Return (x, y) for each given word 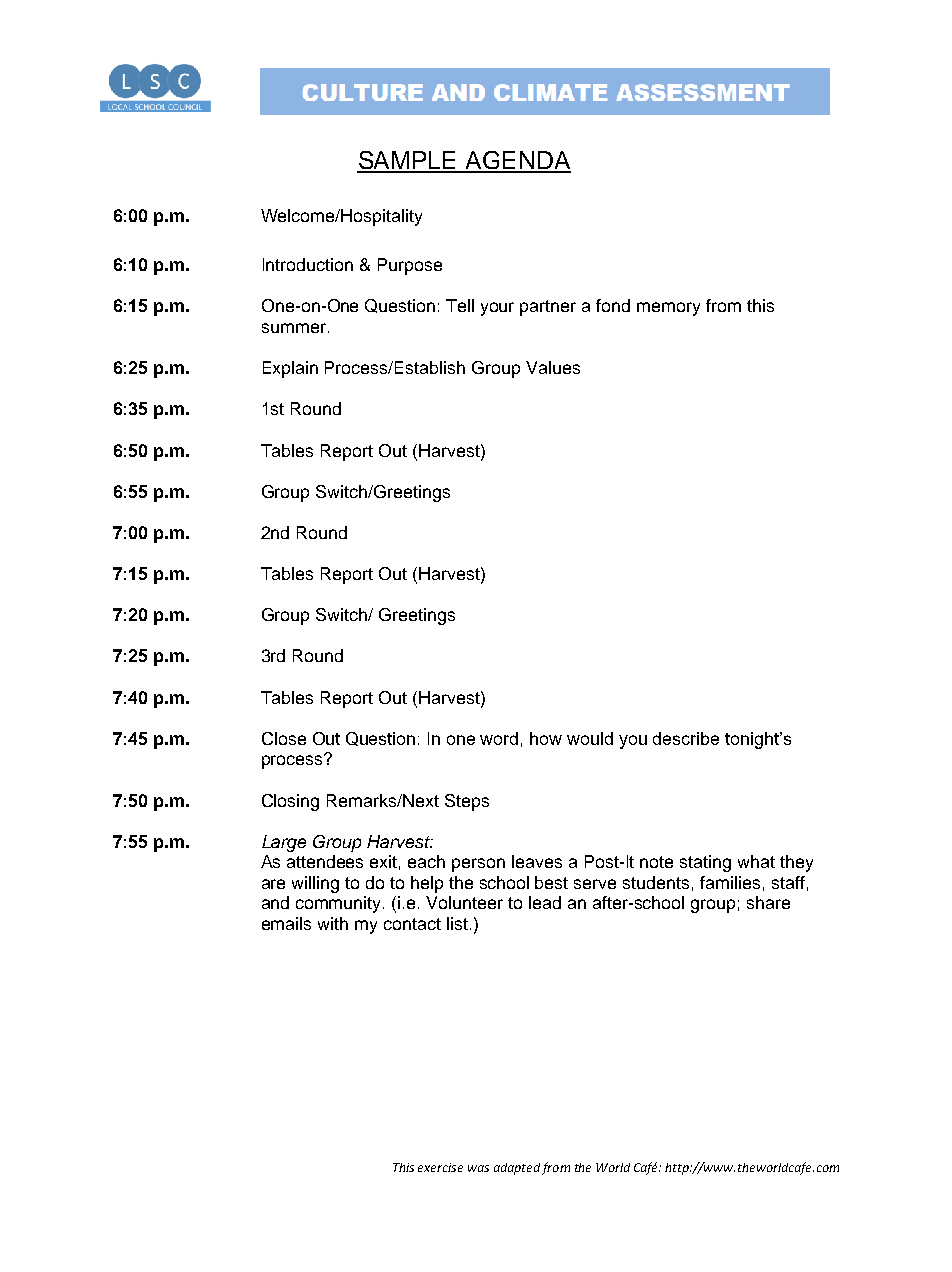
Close (284, 738)
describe (686, 738)
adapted (517, 1169)
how (546, 738)
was (478, 1168)
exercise (440, 1167)
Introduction (308, 264)
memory (668, 309)
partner (548, 308)
